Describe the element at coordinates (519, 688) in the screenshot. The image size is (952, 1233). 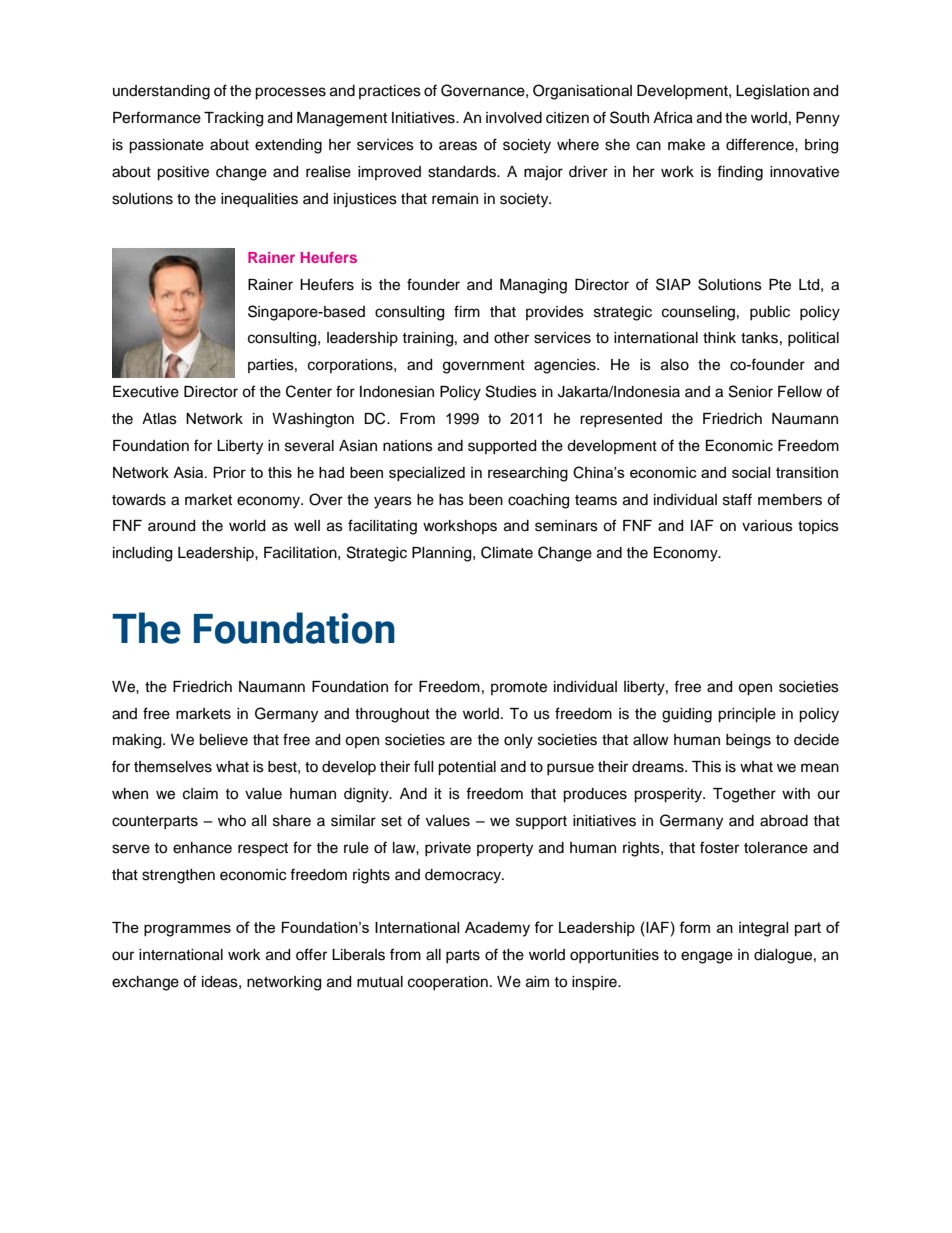
I see `promote` at that location.
